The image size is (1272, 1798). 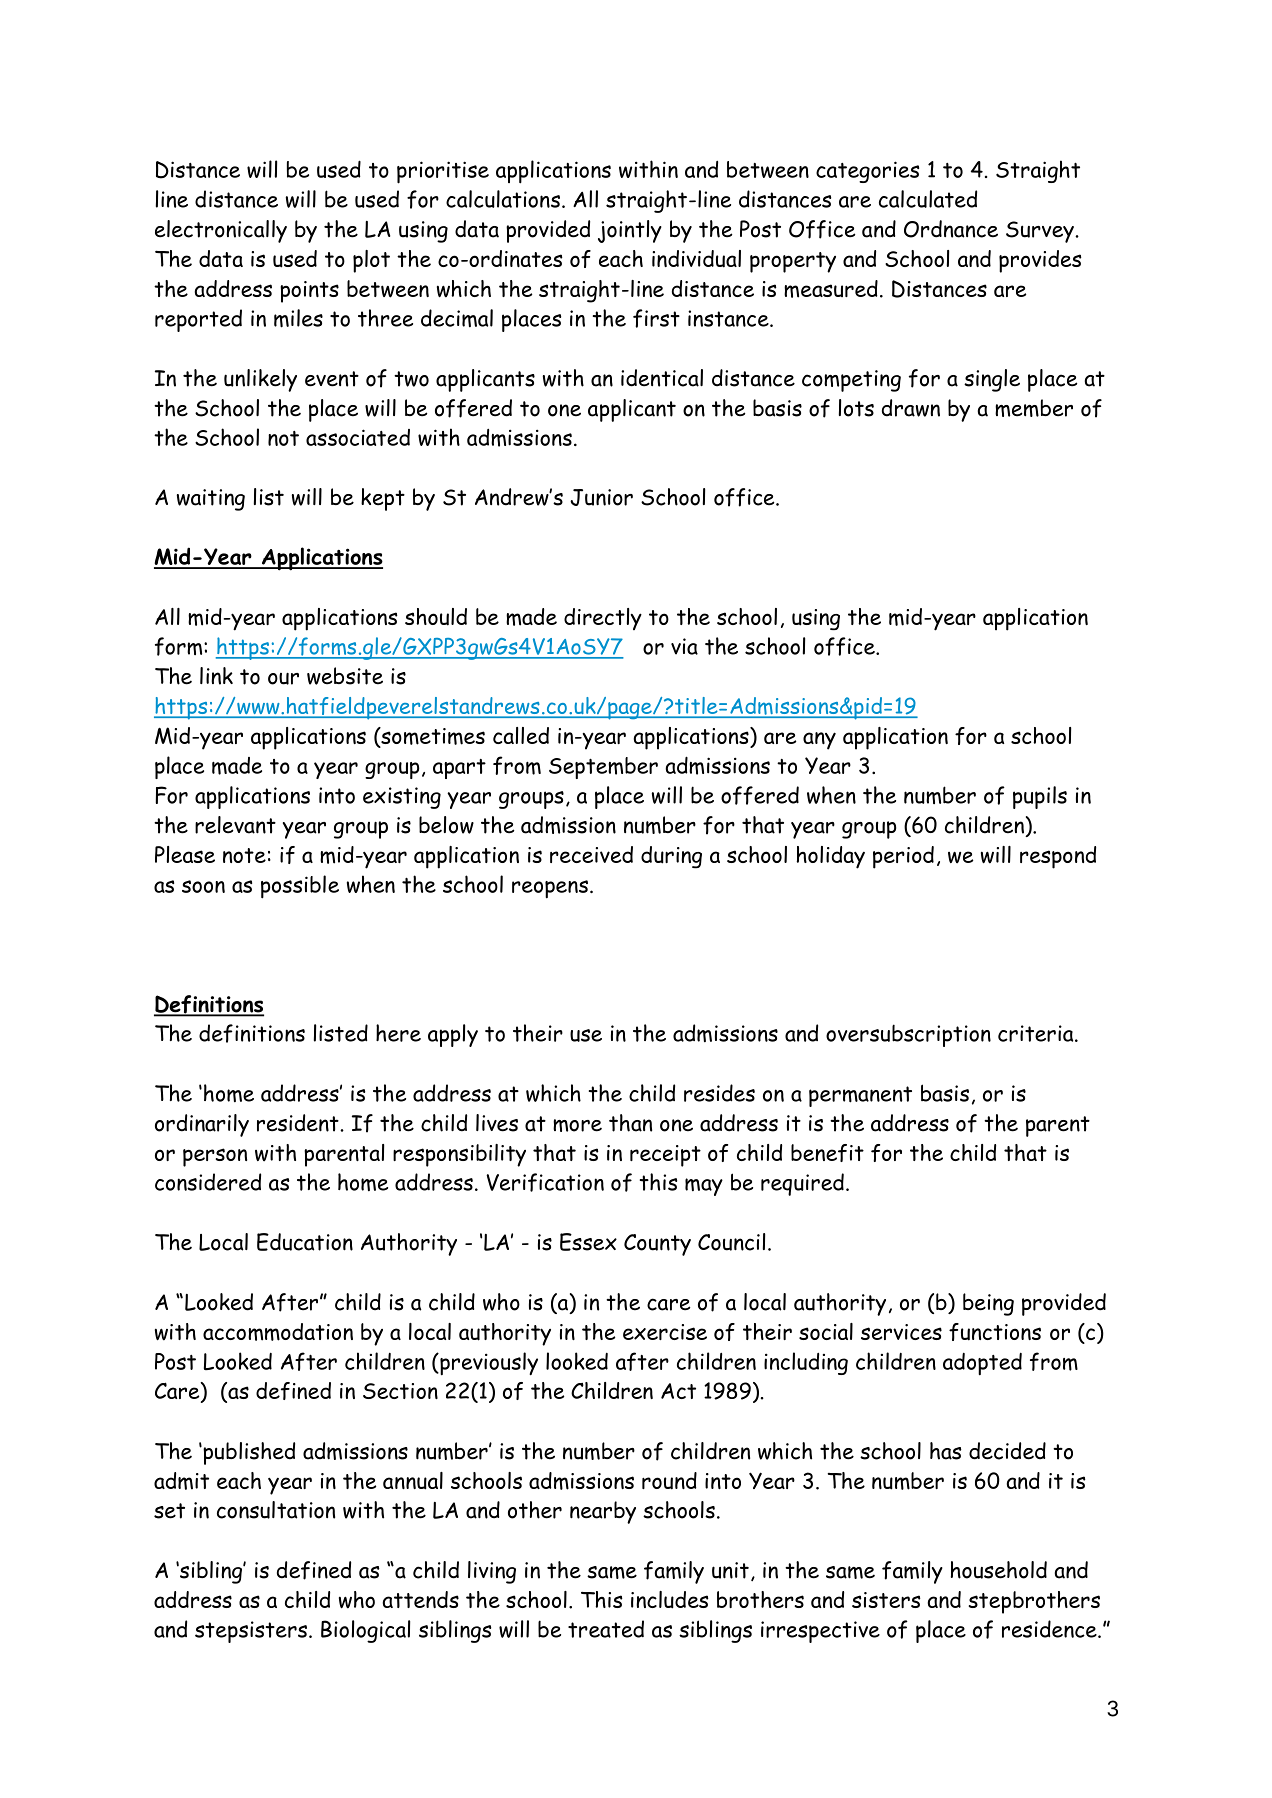 I want to click on jointly, so click(x=630, y=231).
